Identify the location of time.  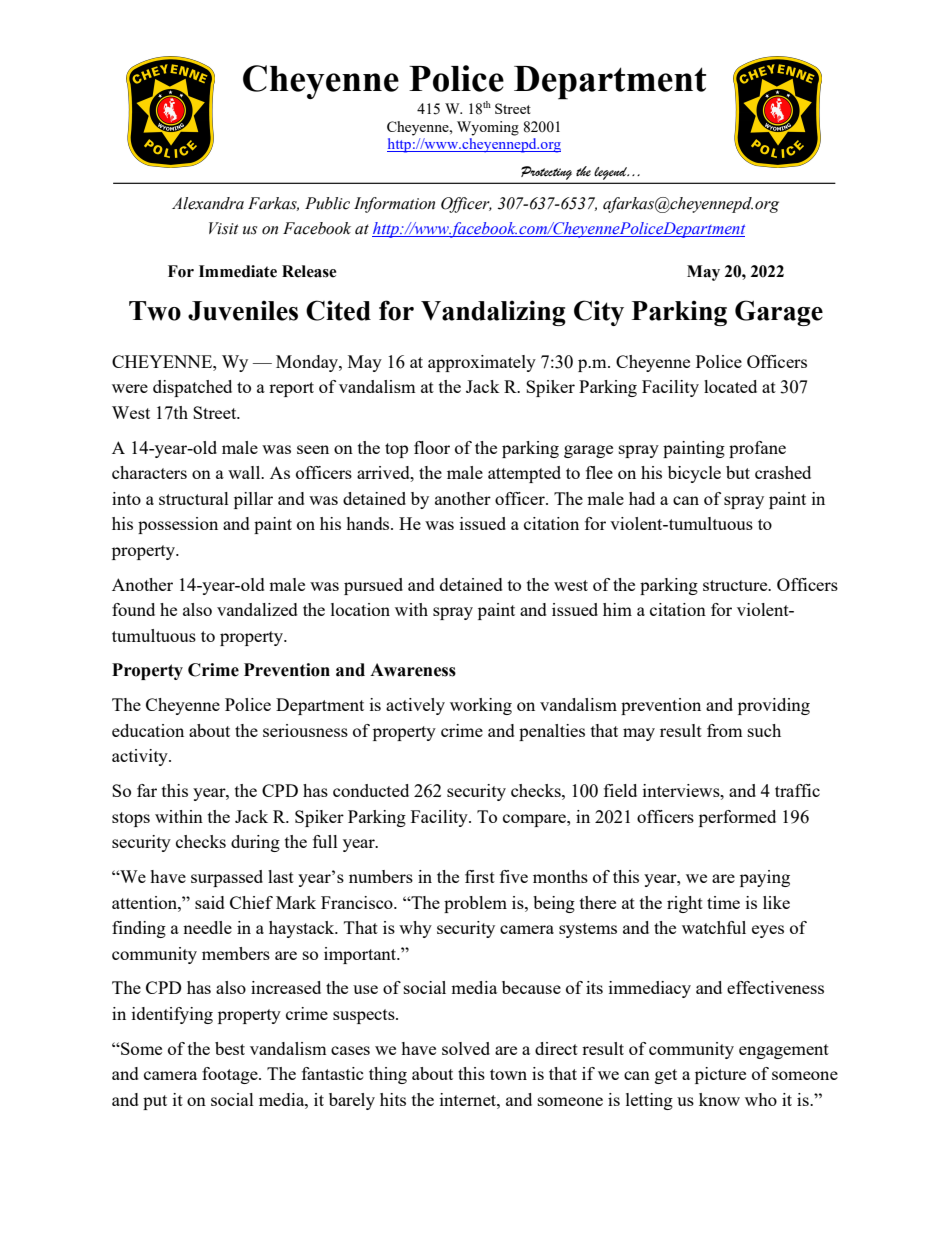
(723, 902).
